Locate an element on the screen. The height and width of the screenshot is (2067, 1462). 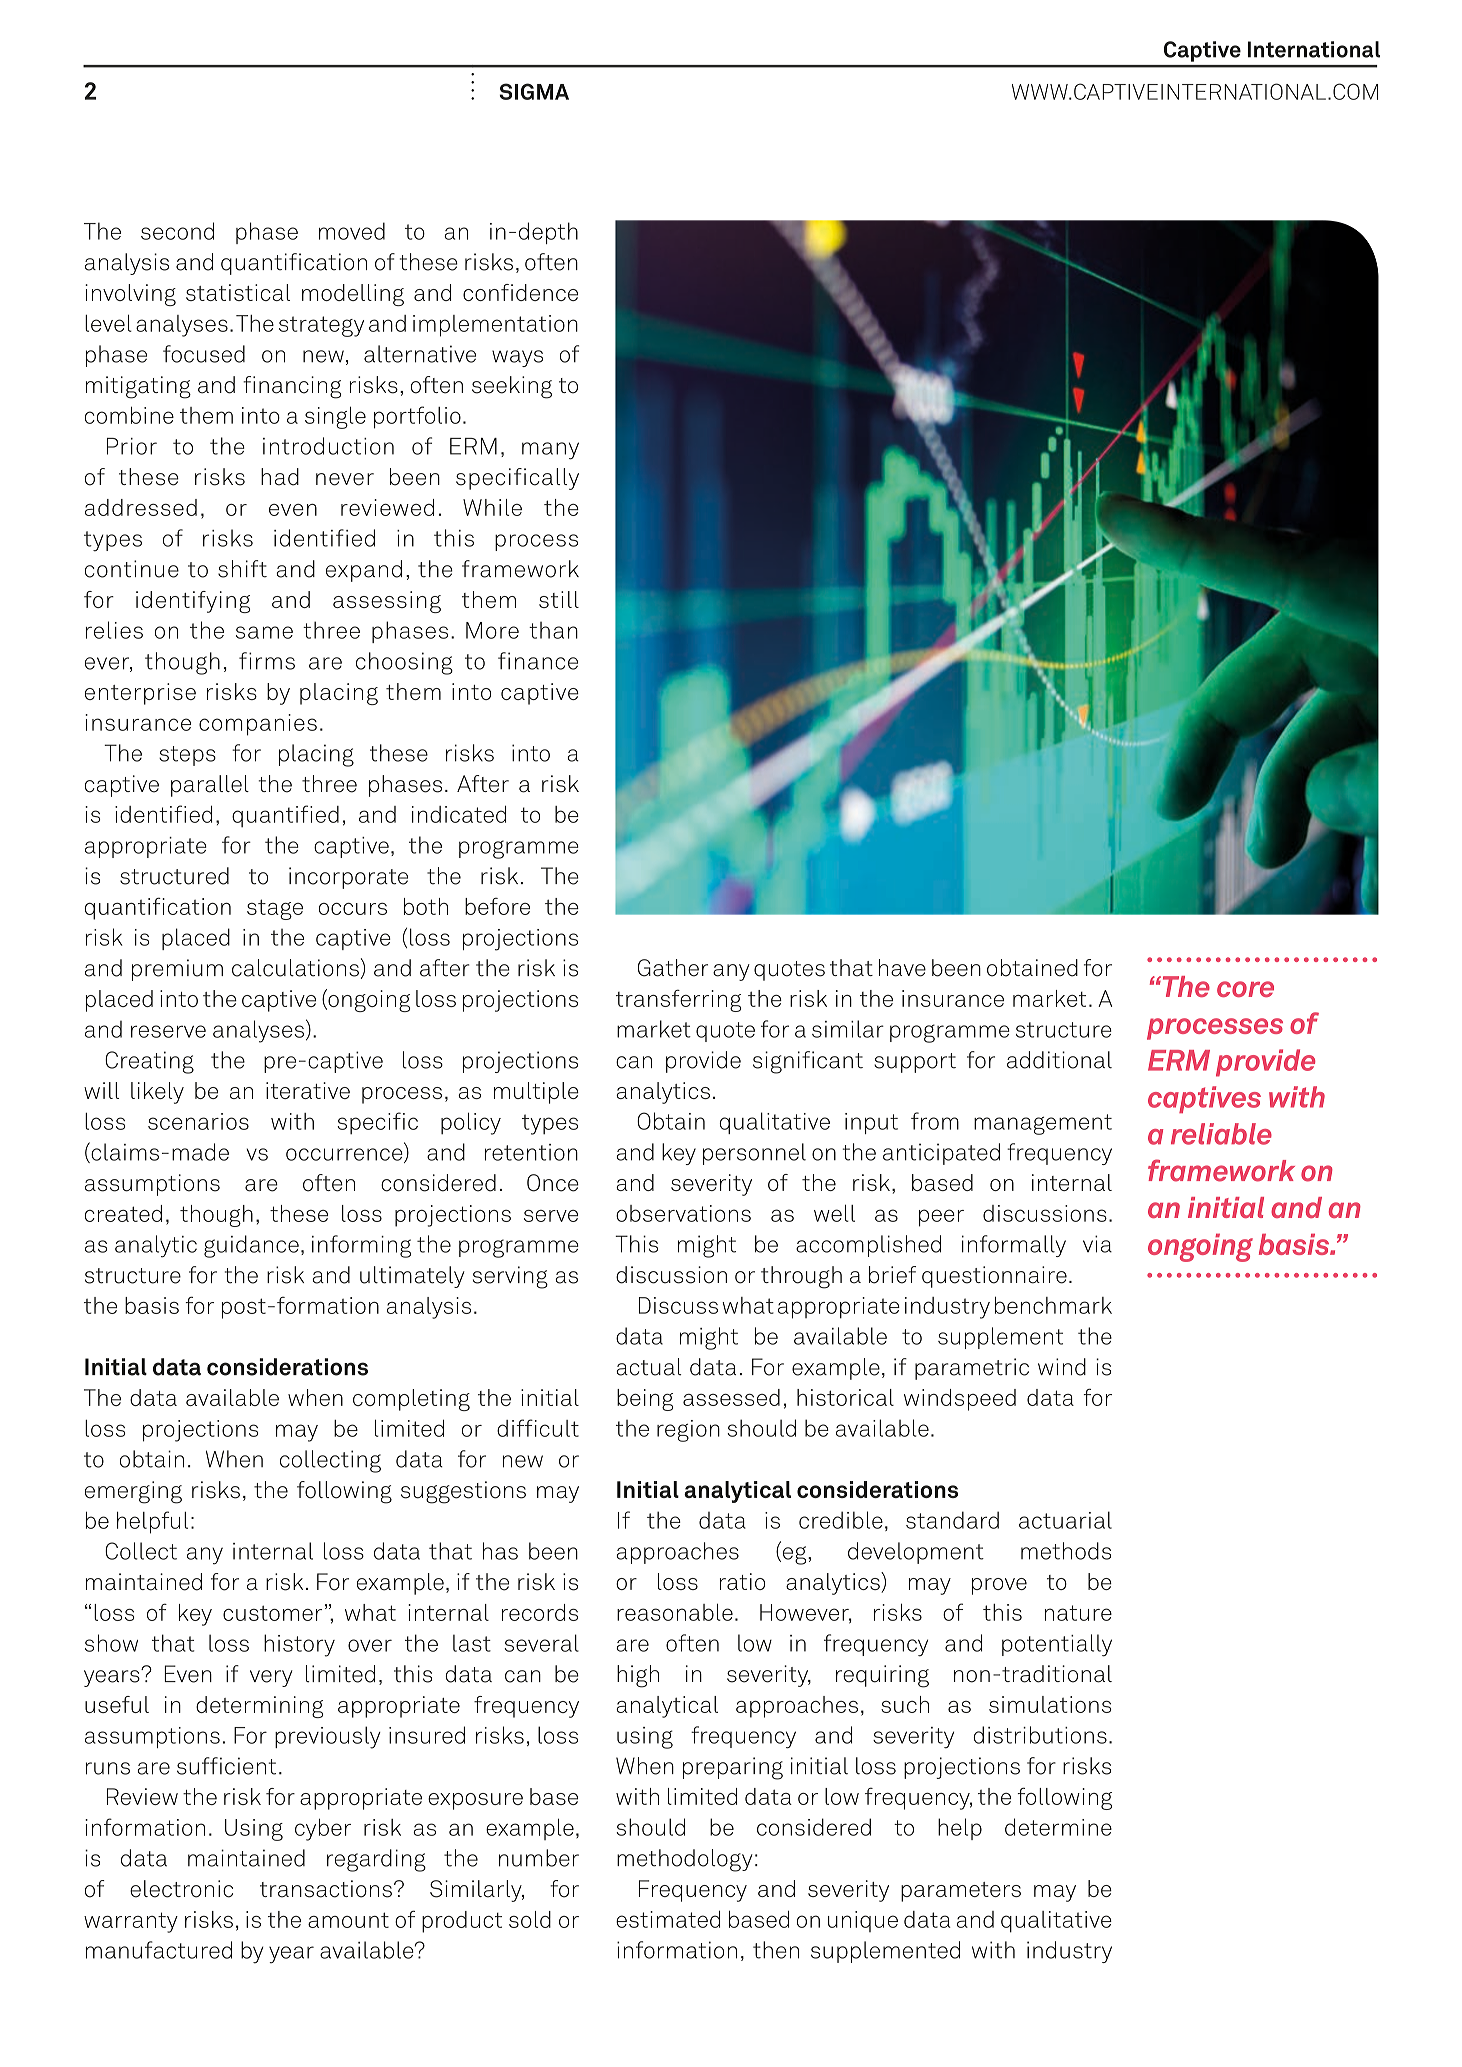
confidence is located at coordinates (520, 292).
